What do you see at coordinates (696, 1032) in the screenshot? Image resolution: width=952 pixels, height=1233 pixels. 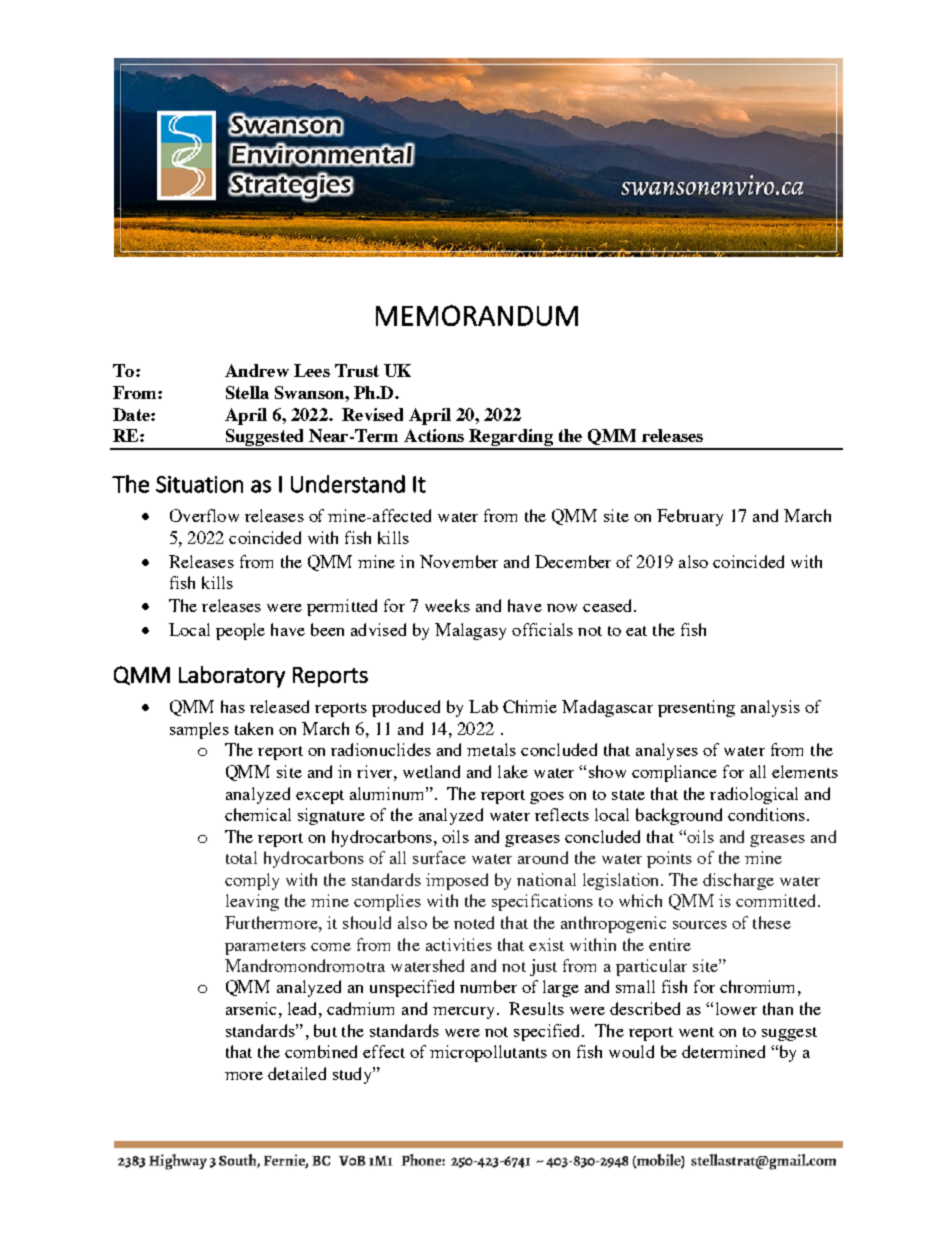 I see `went` at bounding box center [696, 1032].
